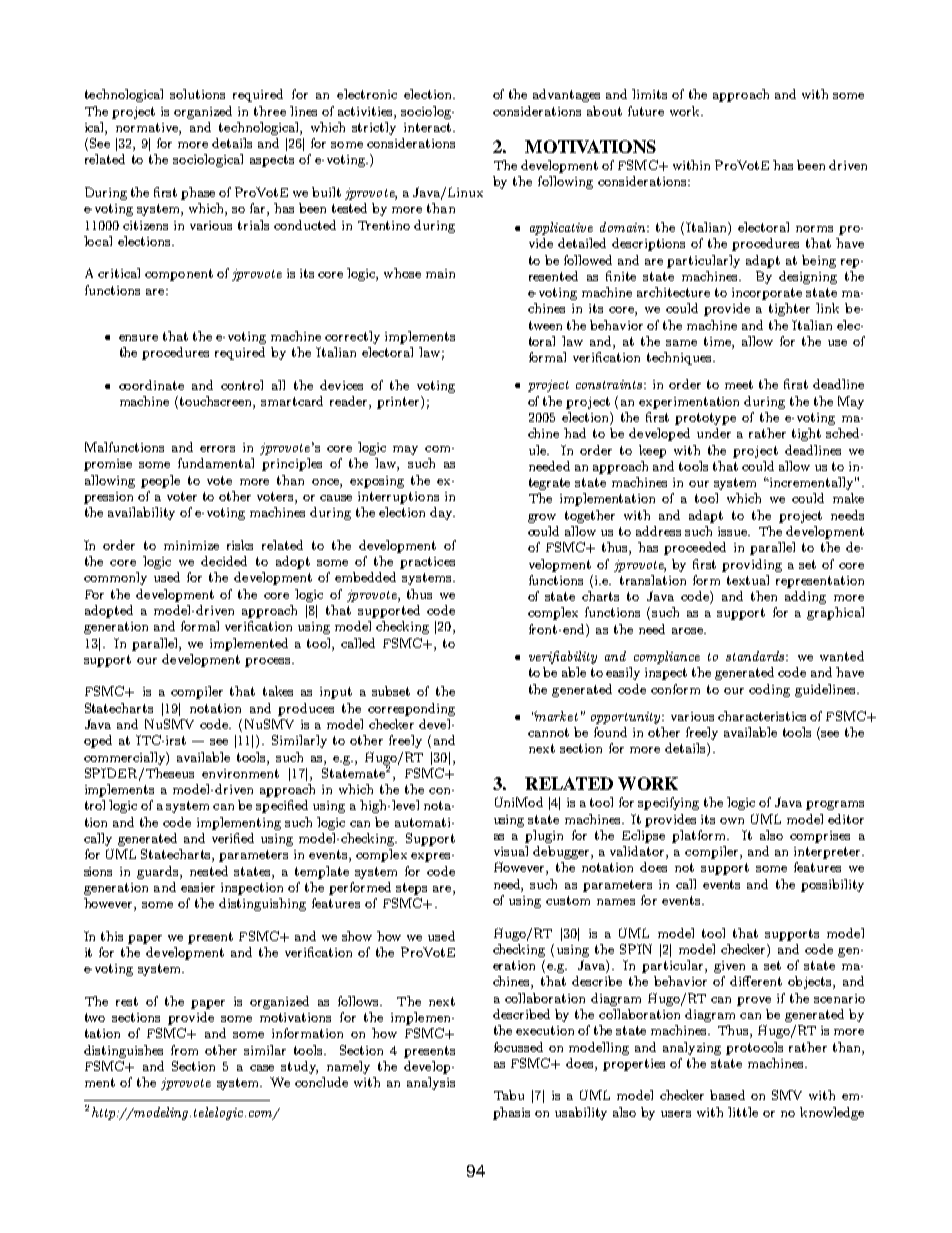 This screenshot has width=952, height=1233. What do you see at coordinates (427, 563) in the screenshot?
I see `practices` at bounding box center [427, 563].
